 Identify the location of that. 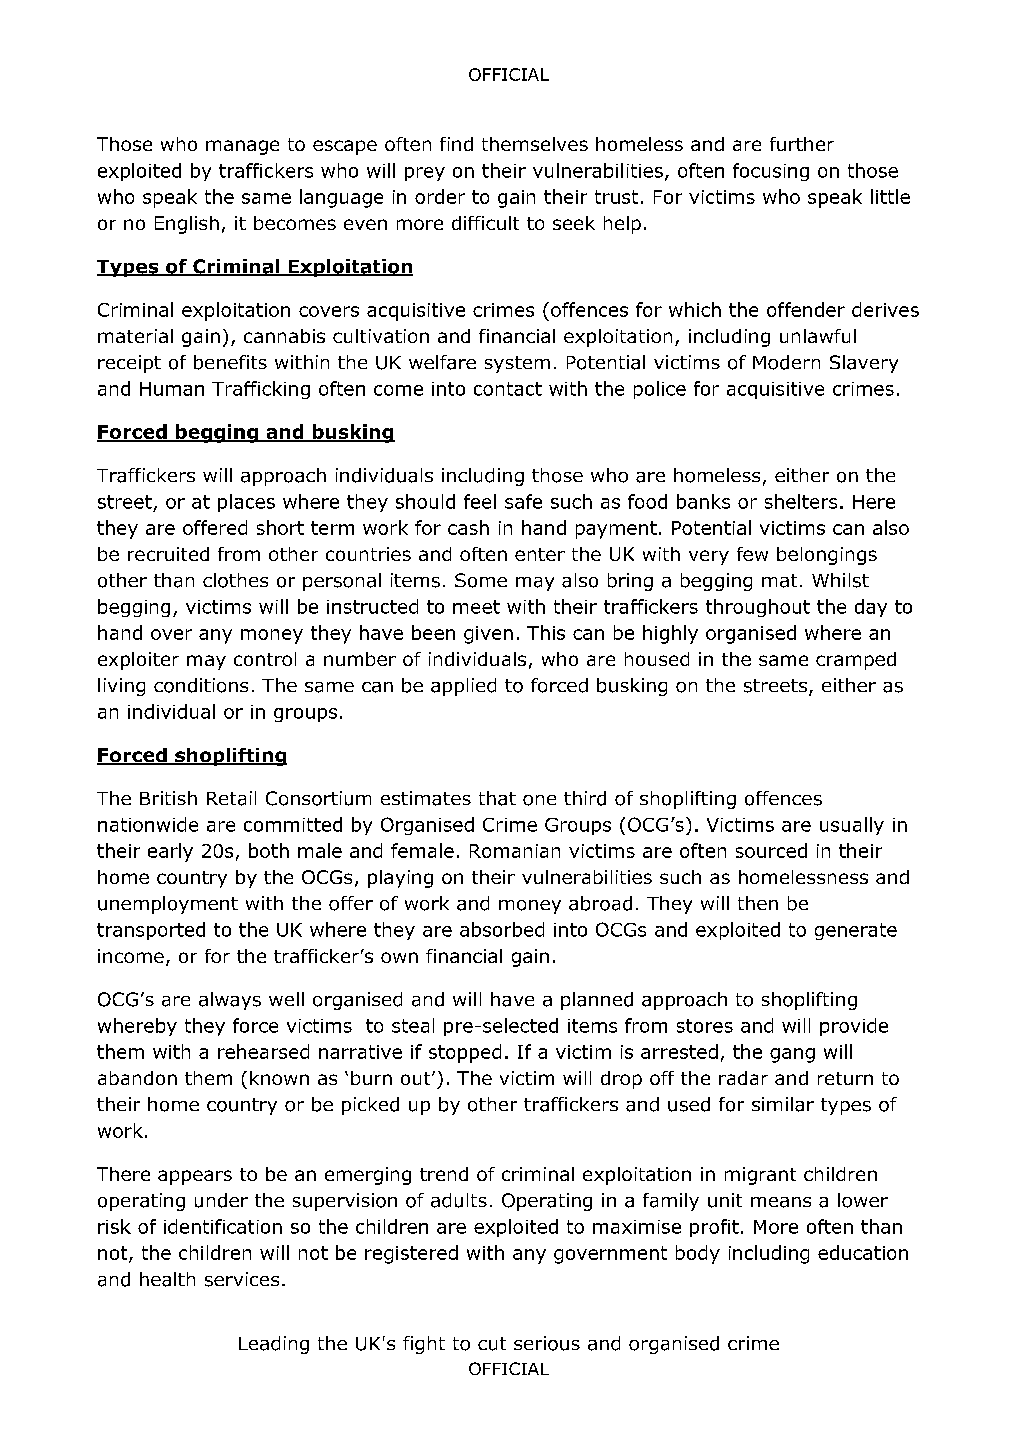
(497, 798).
